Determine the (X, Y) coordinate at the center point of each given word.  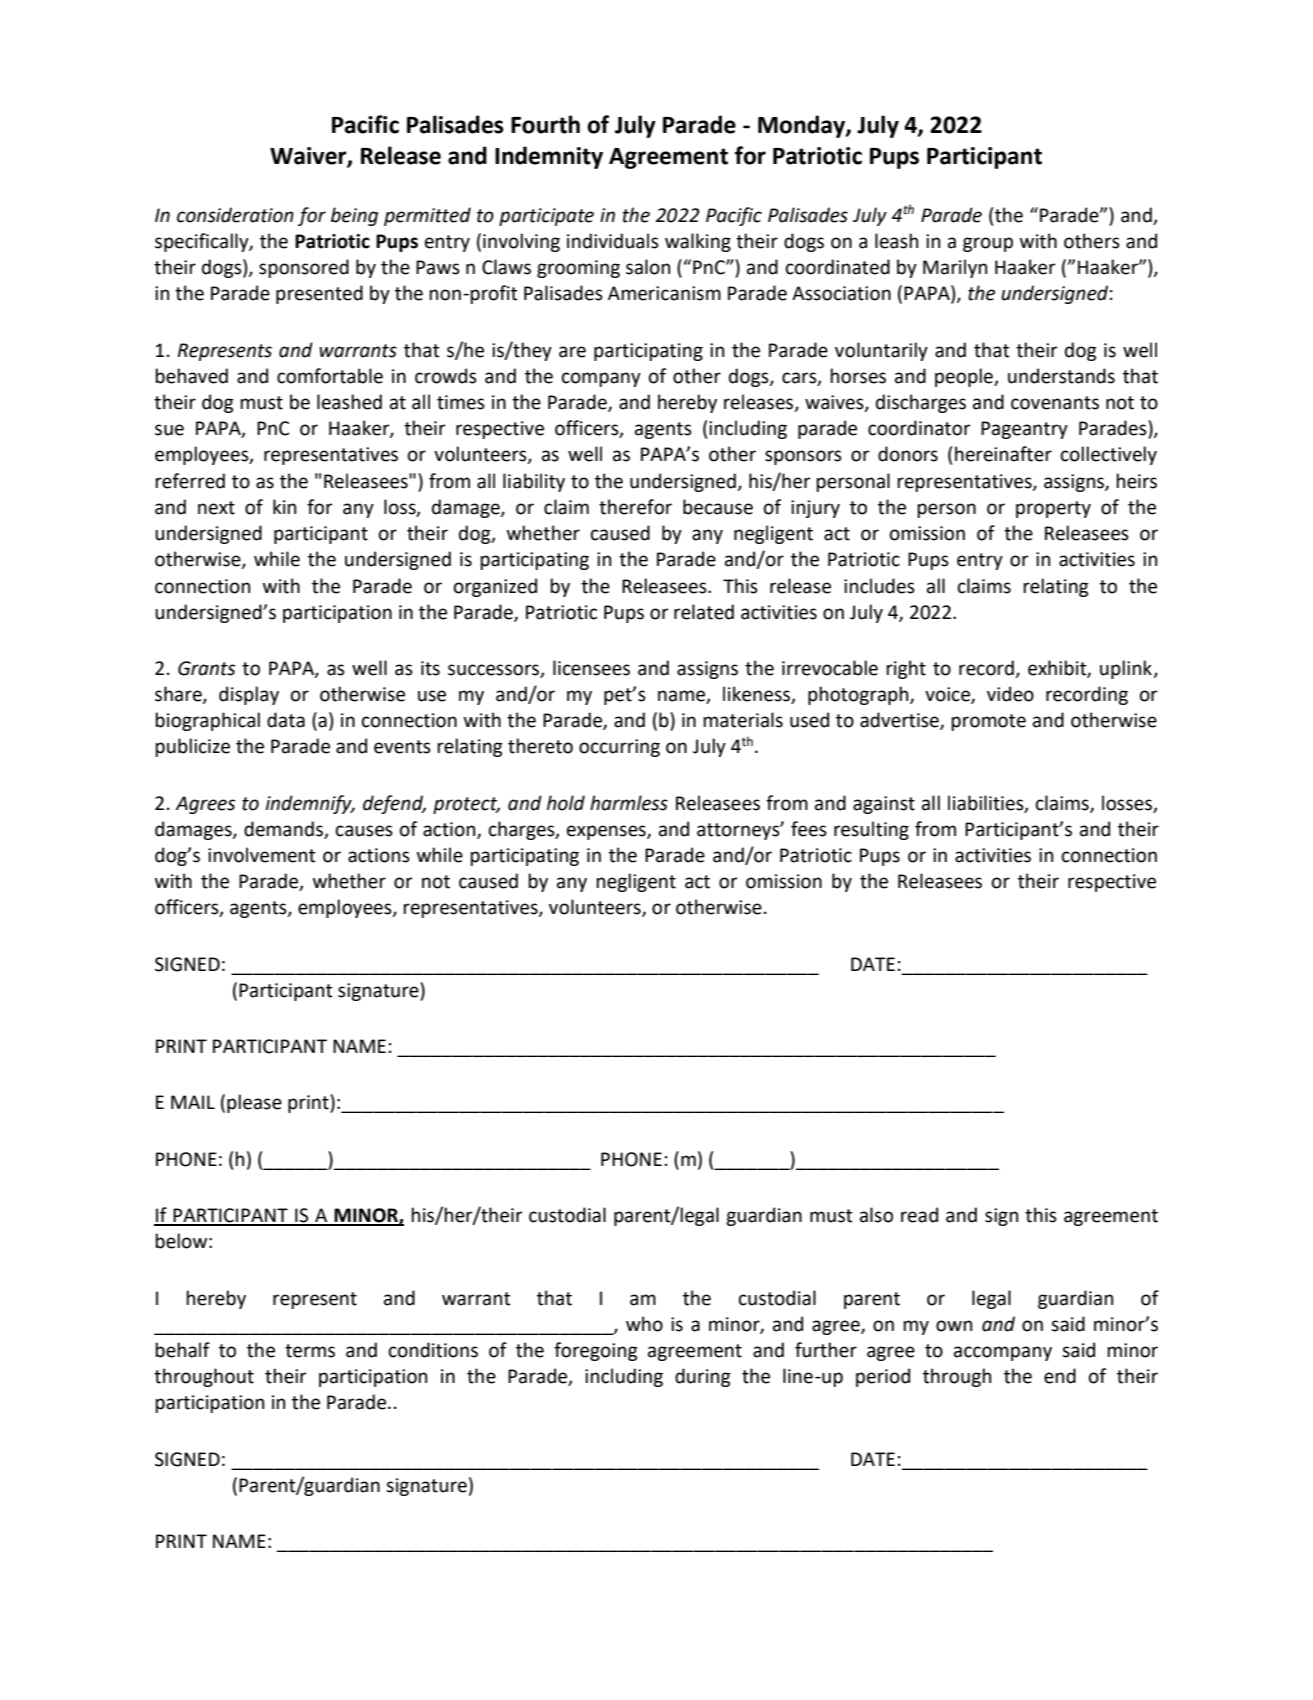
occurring (619, 748)
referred (190, 481)
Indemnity (549, 157)
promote (988, 722)
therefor (635, 507)
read (919, 1215)
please (254, 1103)
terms (310, 1351)
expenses (607, 832)
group (988, 244)
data (286, 720)
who (644, 1324)
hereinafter (1003, 454)
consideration (235, 215)
